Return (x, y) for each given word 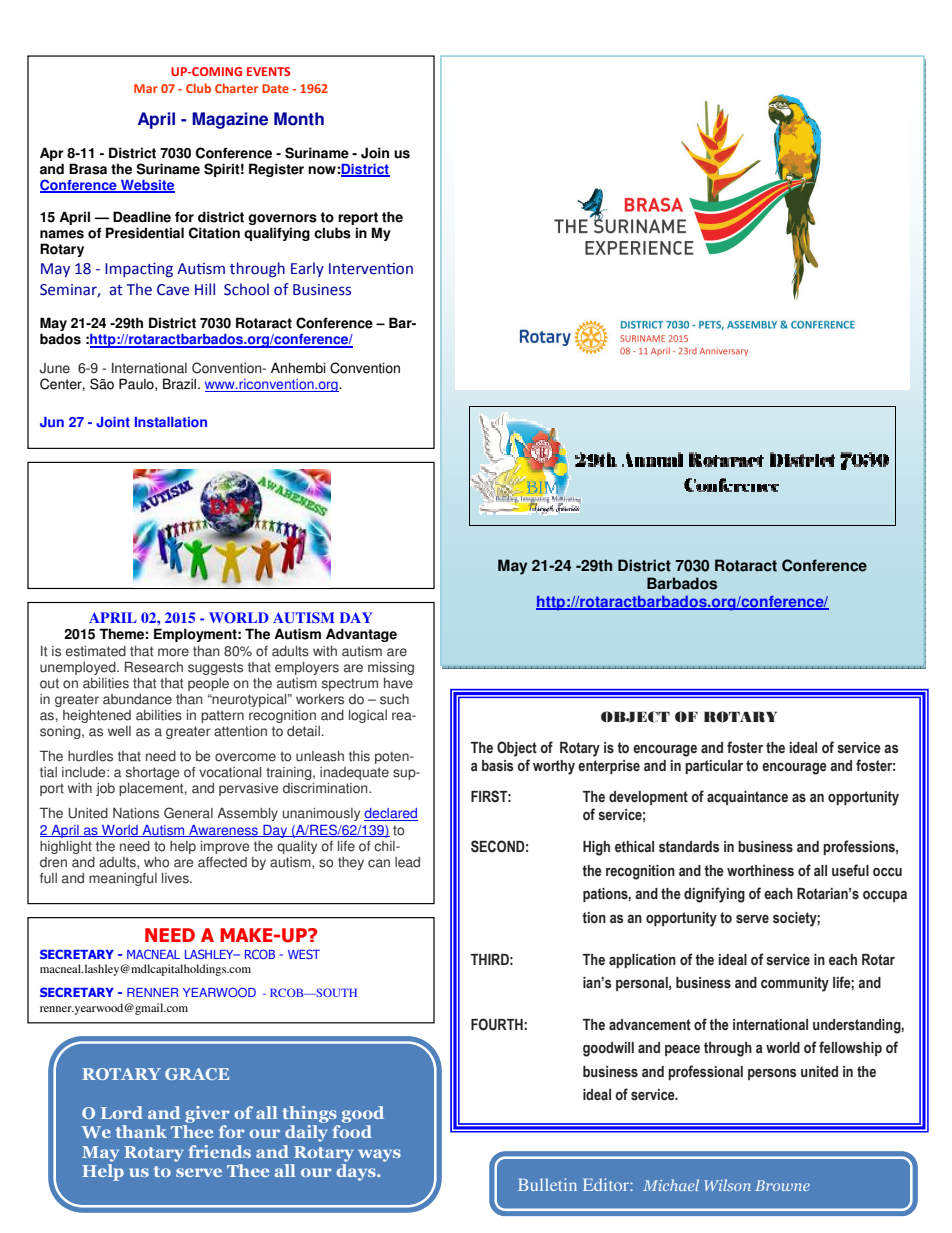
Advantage (361, 635)
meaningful (123, 879)
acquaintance (747, 798)
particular (714, 767)
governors (282, 221)
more (173, 652)
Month (299, 119)
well (119, 731)
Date (275, 88)
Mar (146, 88)
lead (407, 862)
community (795, 984)
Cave (173, 290)
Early (307, 269)
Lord (122, 1112)
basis (497, 766)
